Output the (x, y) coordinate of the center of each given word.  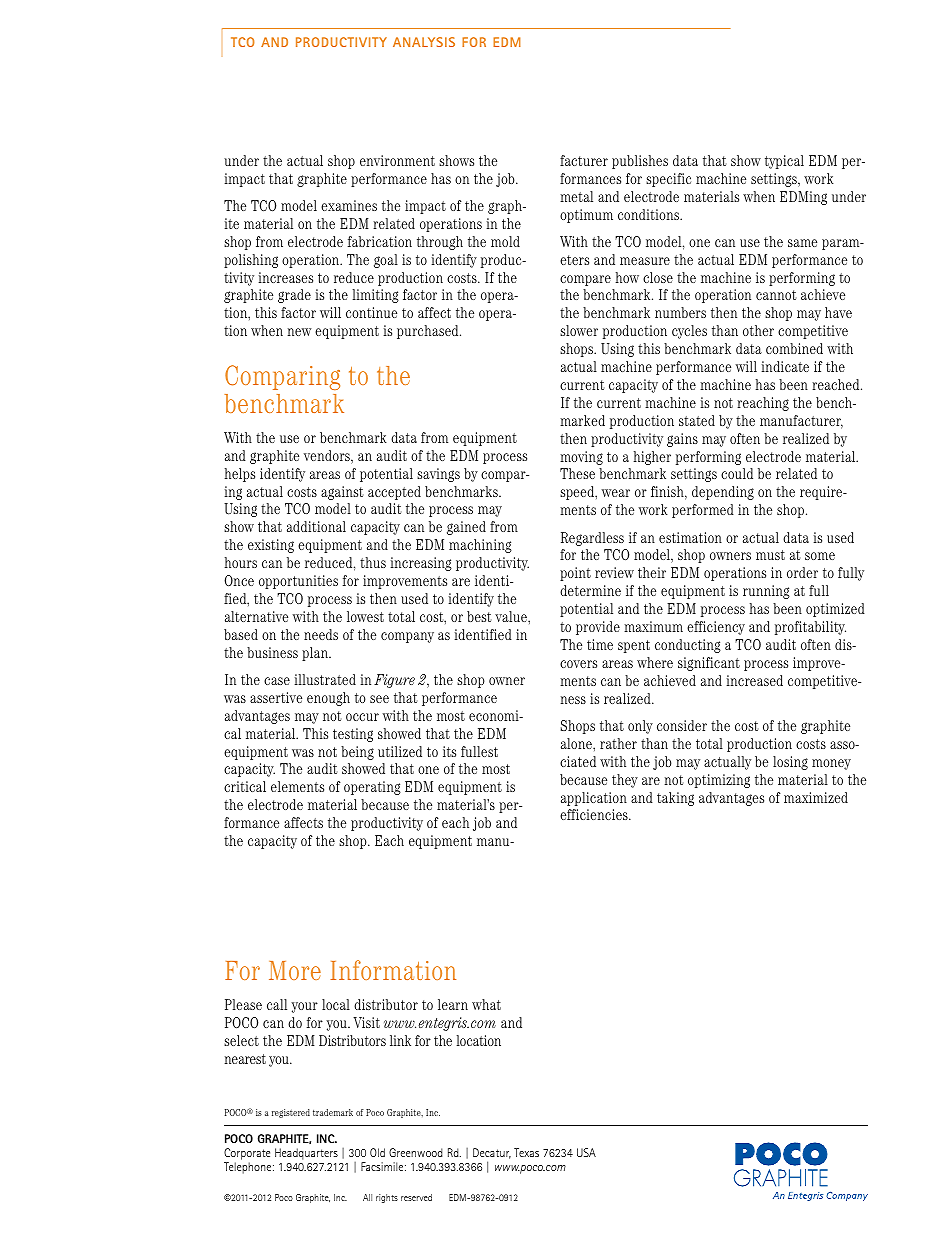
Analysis (424, 42)
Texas (526, 1152)
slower (579, 330)
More (295, 970)
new (299, 332)
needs (321, 634)
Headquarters (306, 1154)
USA (586, 1152)
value (512, 616)
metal (576, 196)
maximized (816, 797)
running (766, 592)
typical (784, 162)
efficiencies (595, 814)
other (758, 330)
